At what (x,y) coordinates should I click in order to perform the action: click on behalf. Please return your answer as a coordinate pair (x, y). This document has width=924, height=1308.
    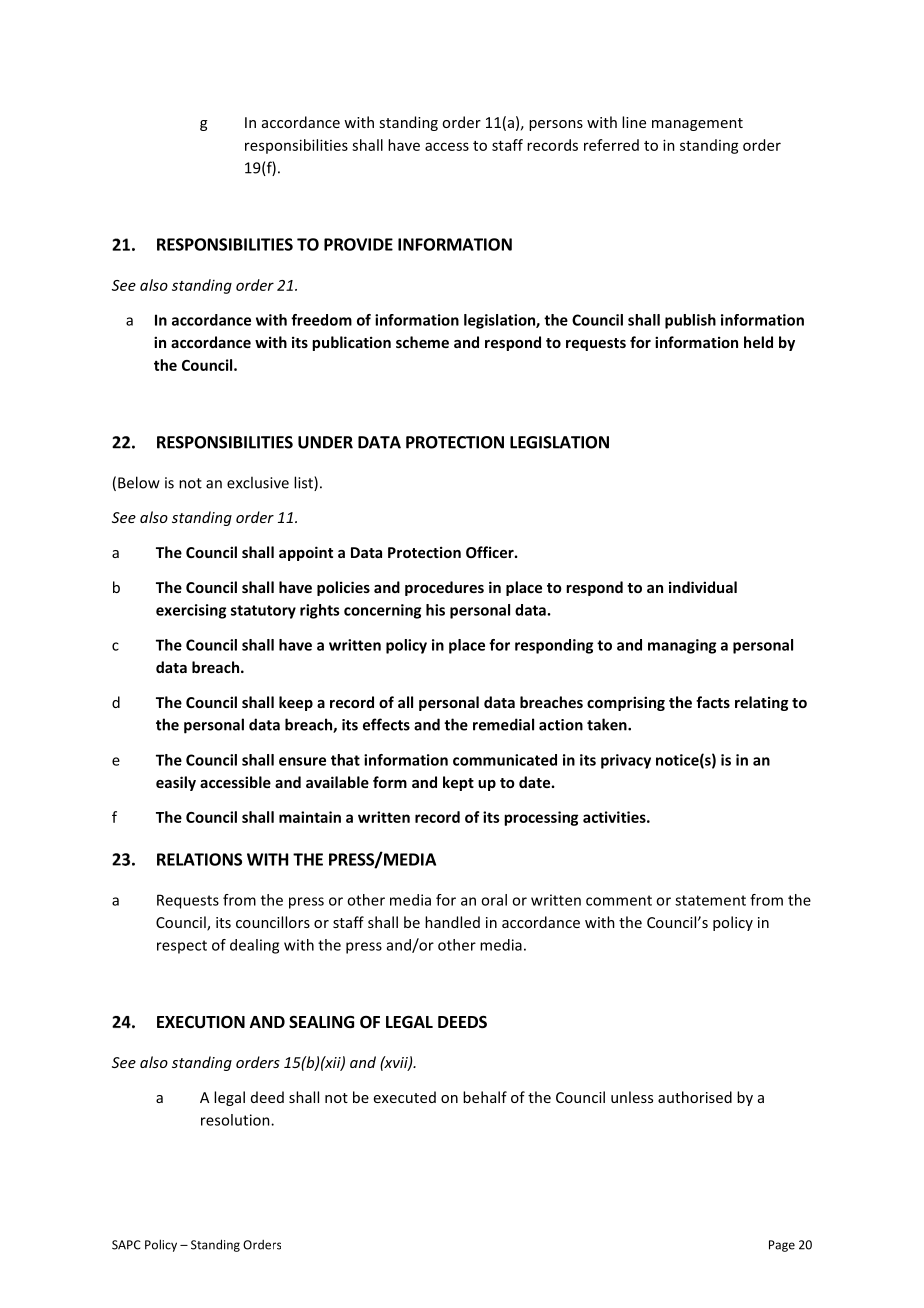
    Looking at the image, I should click on (485, 1097).
